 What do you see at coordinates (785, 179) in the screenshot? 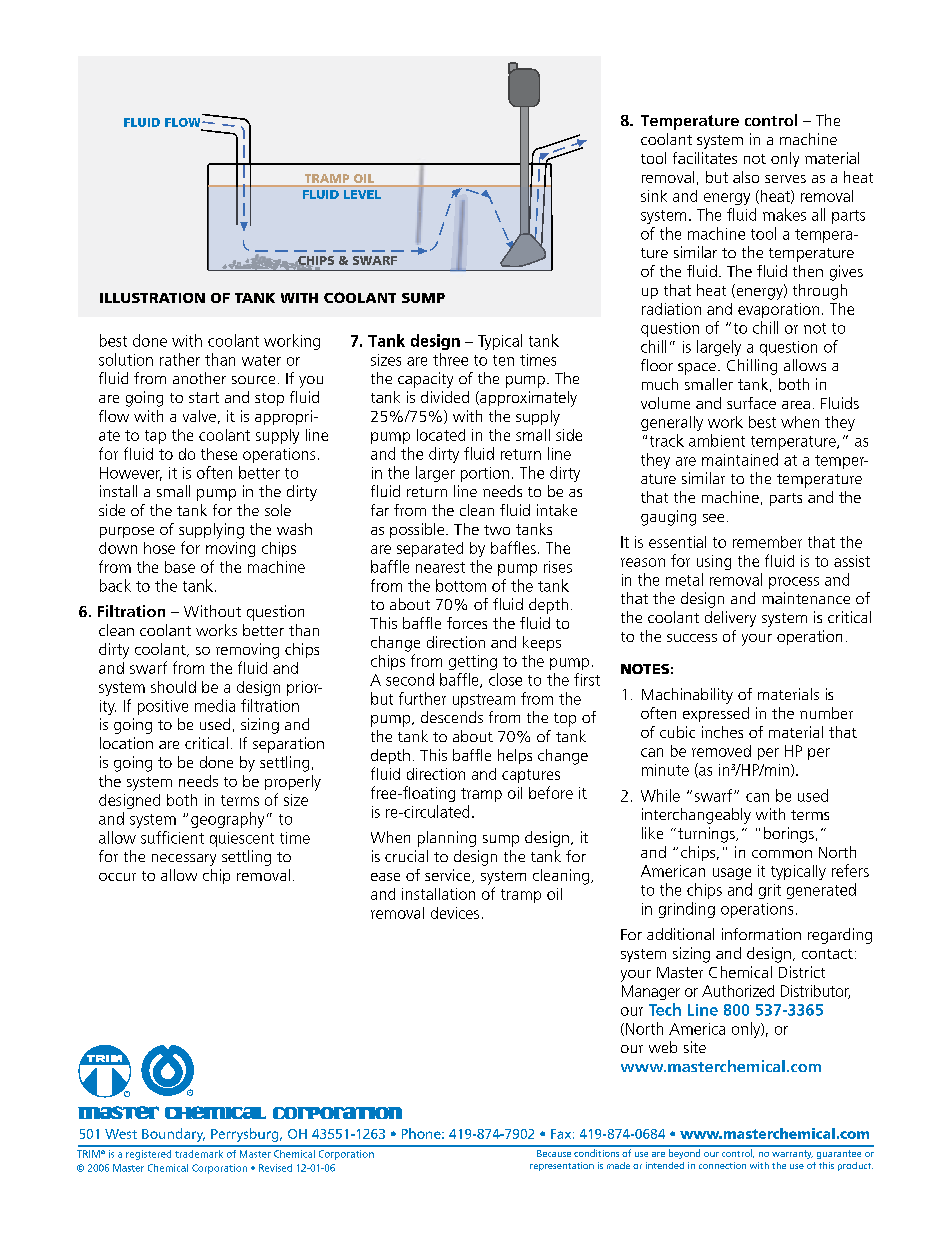
I see `serves` at bounding box center [785, 179].
